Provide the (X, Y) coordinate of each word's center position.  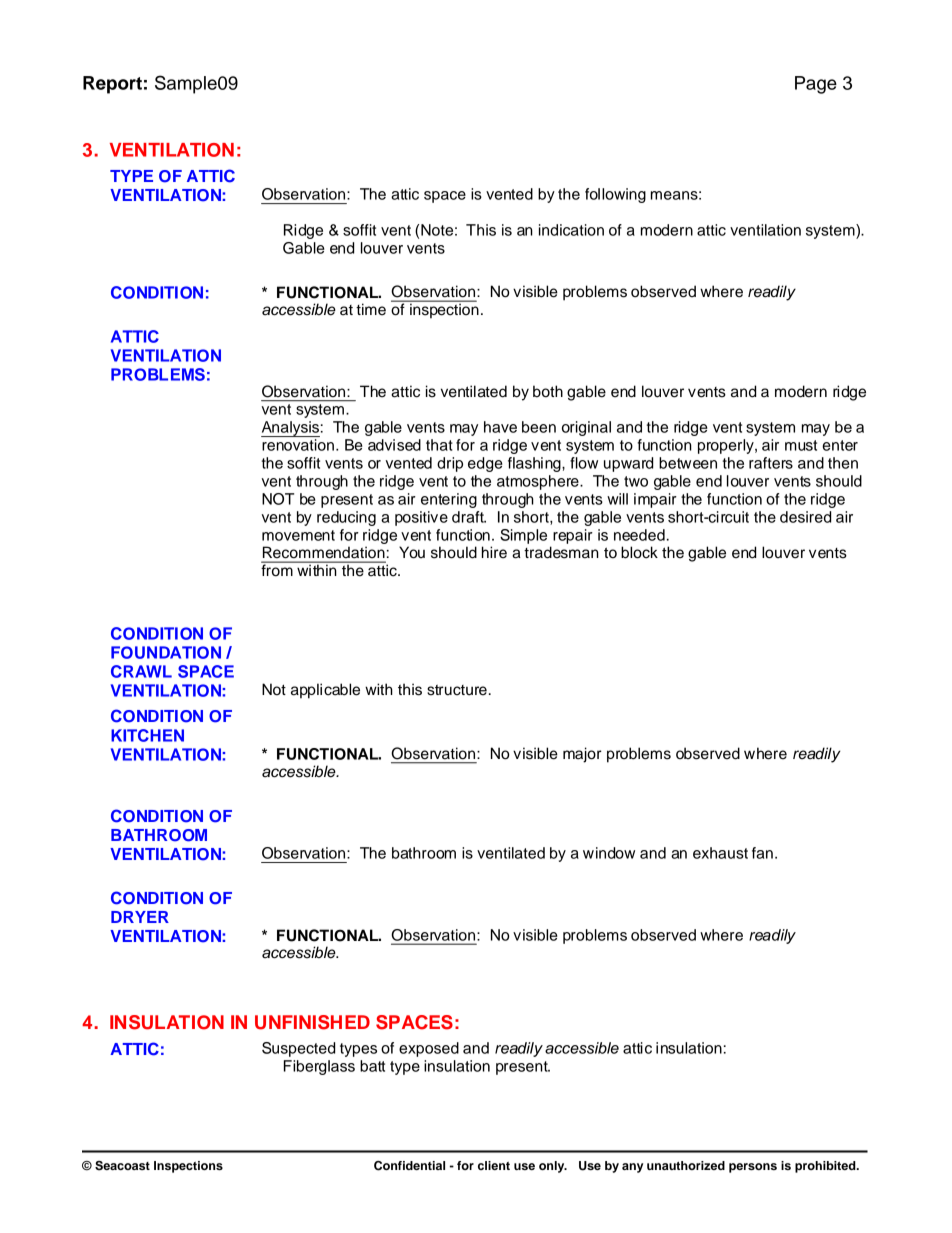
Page (816, 85)
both (548, 391)
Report (112, 85)
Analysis (290, 429)
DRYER (140, 917)
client (494, 1165)
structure (457, 690)
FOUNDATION (166, 652)
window (609, 853)
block (639, 552)
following (615, 195)
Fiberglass (319, 1067)
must (801, 445)
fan (762, 853)
